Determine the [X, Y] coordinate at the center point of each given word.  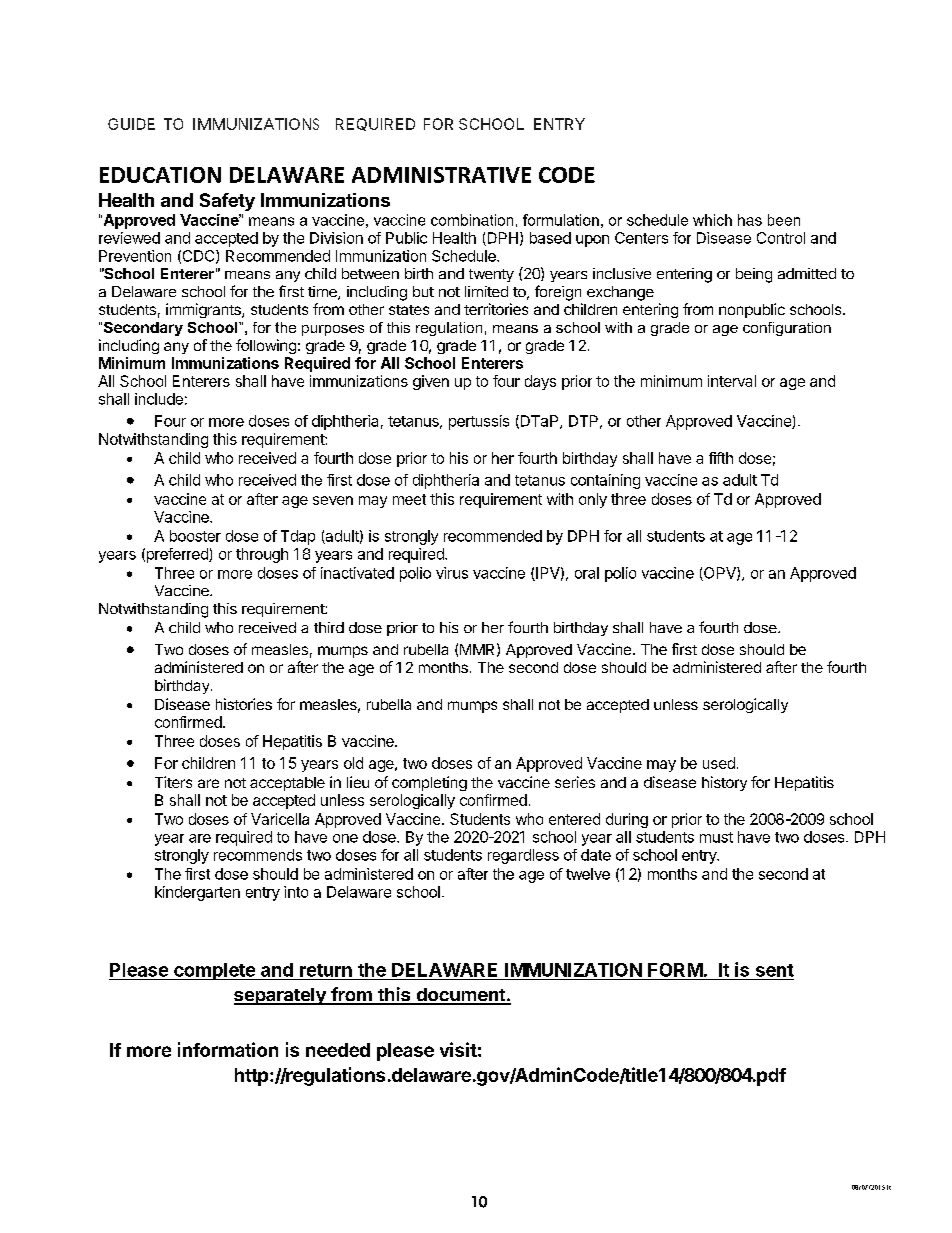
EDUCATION [160, 175]
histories [244, 704]
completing [429, 783]
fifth [721, 458]
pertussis [479, 422]
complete [214, 971]
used [719, 763]
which [712, 220]
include [159, 399]
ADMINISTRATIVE [441, 175]
